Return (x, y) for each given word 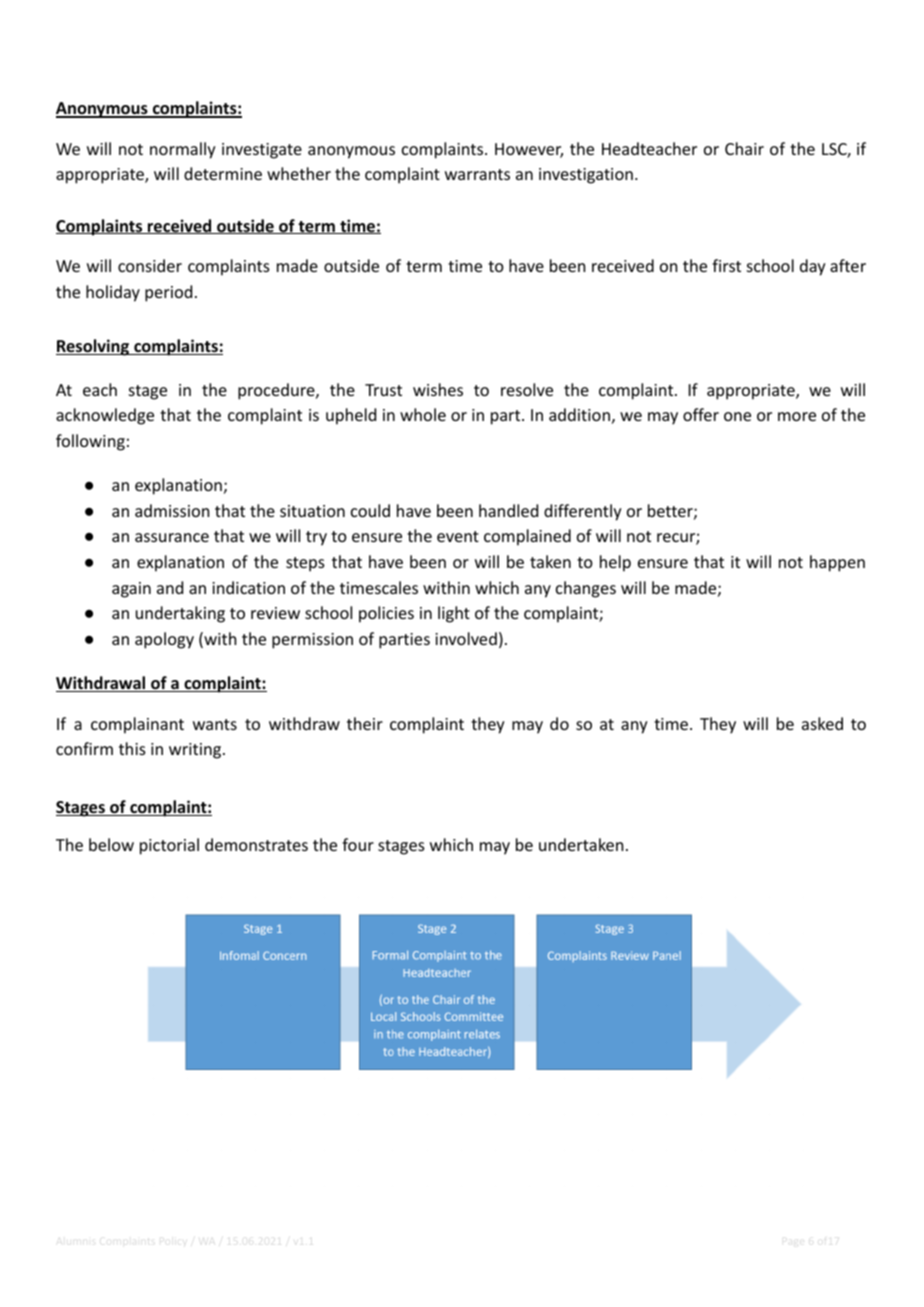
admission (172, 510)
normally (183, 150)
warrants (477, 174)
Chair (744, 148)
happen (837, 563)
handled (508, 510)
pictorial (169, 846)
